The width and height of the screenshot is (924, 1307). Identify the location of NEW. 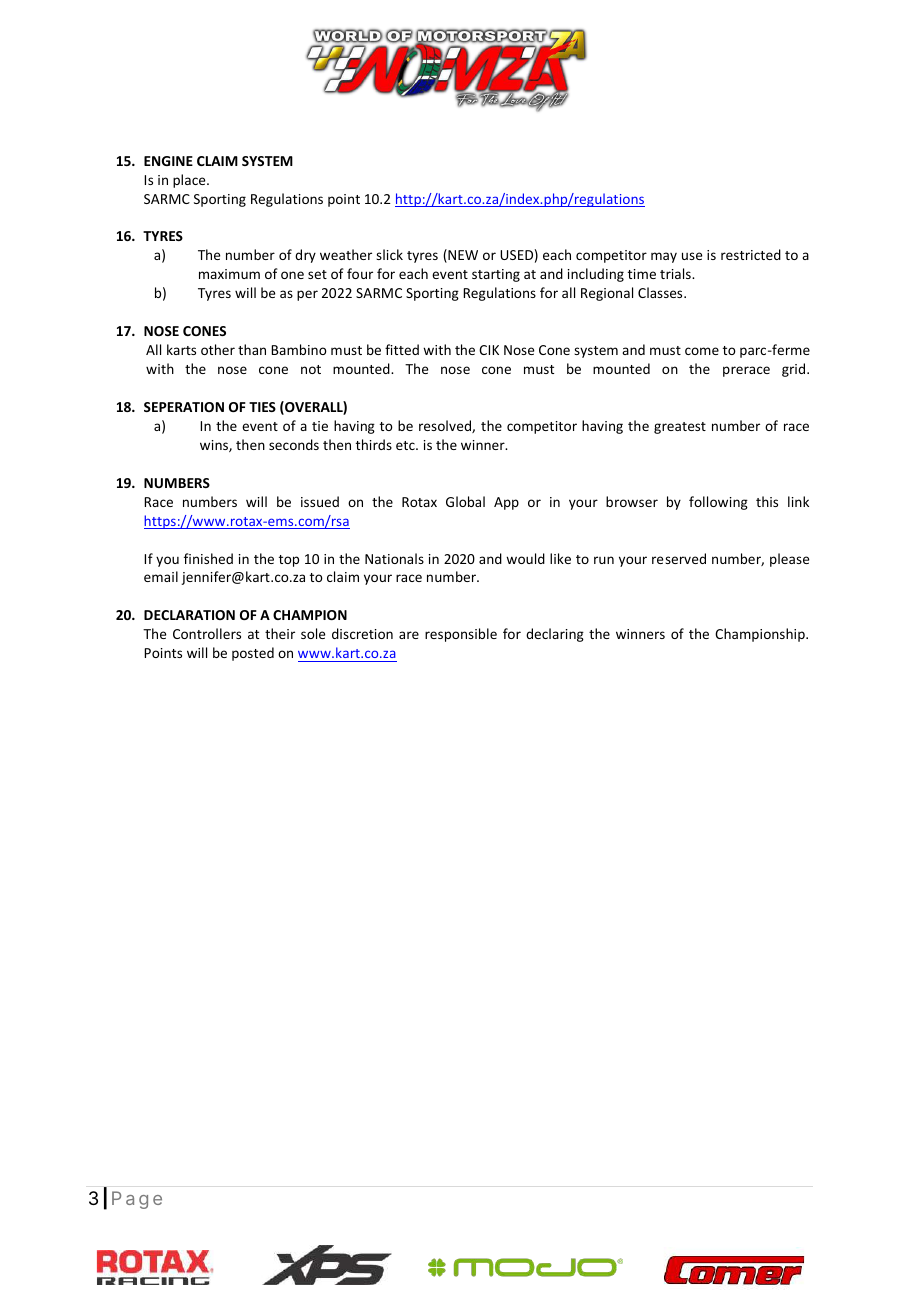
(462, 256).
